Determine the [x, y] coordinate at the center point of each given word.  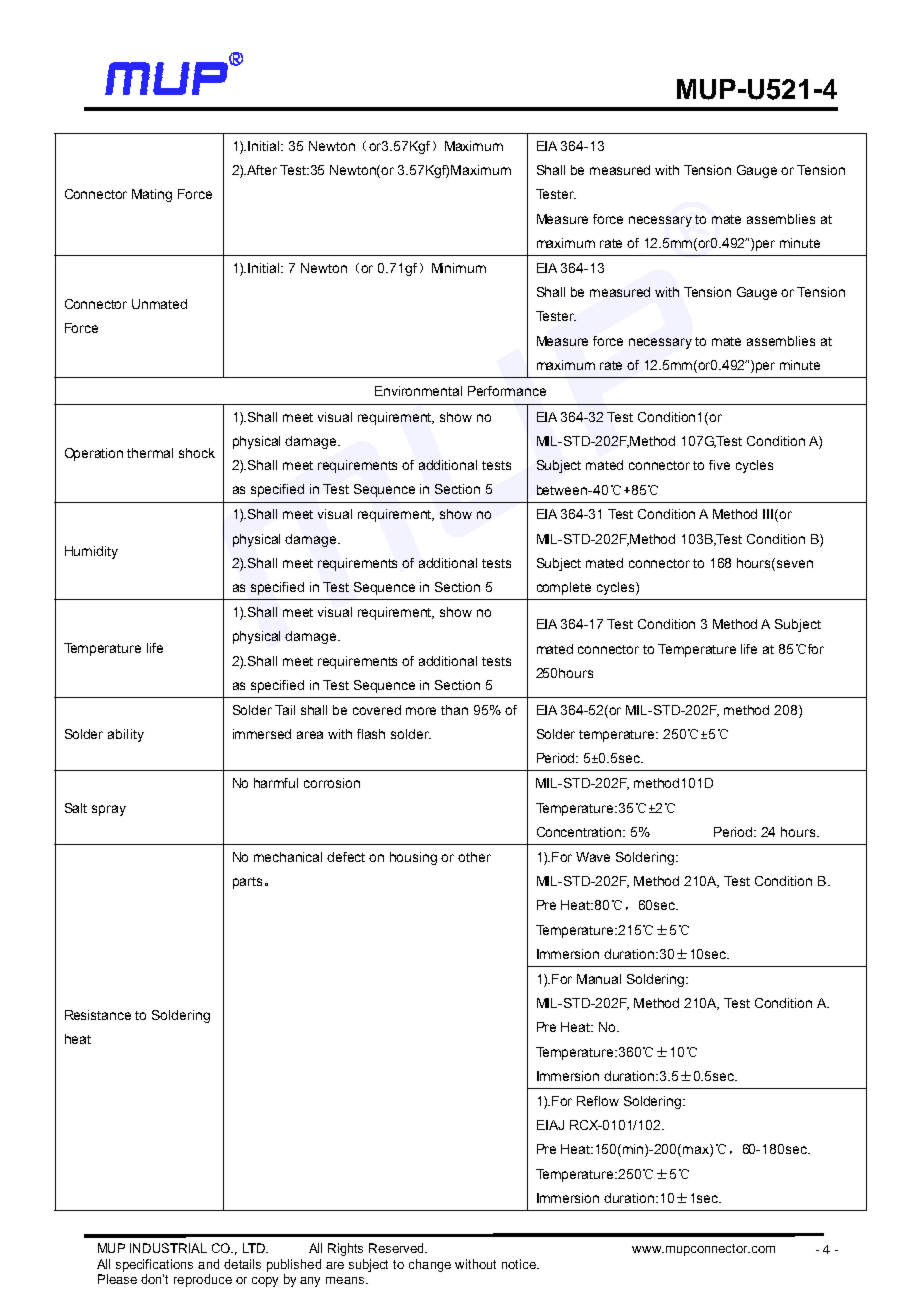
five [719, 465]
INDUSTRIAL [168, 1248]
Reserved [398, 1248]
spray [109, 810]
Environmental [418, 391]
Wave [593, 857]
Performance [507, 391]
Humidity [91, 552]
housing [413, 858]
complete [564, 588]
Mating [152, 195]
